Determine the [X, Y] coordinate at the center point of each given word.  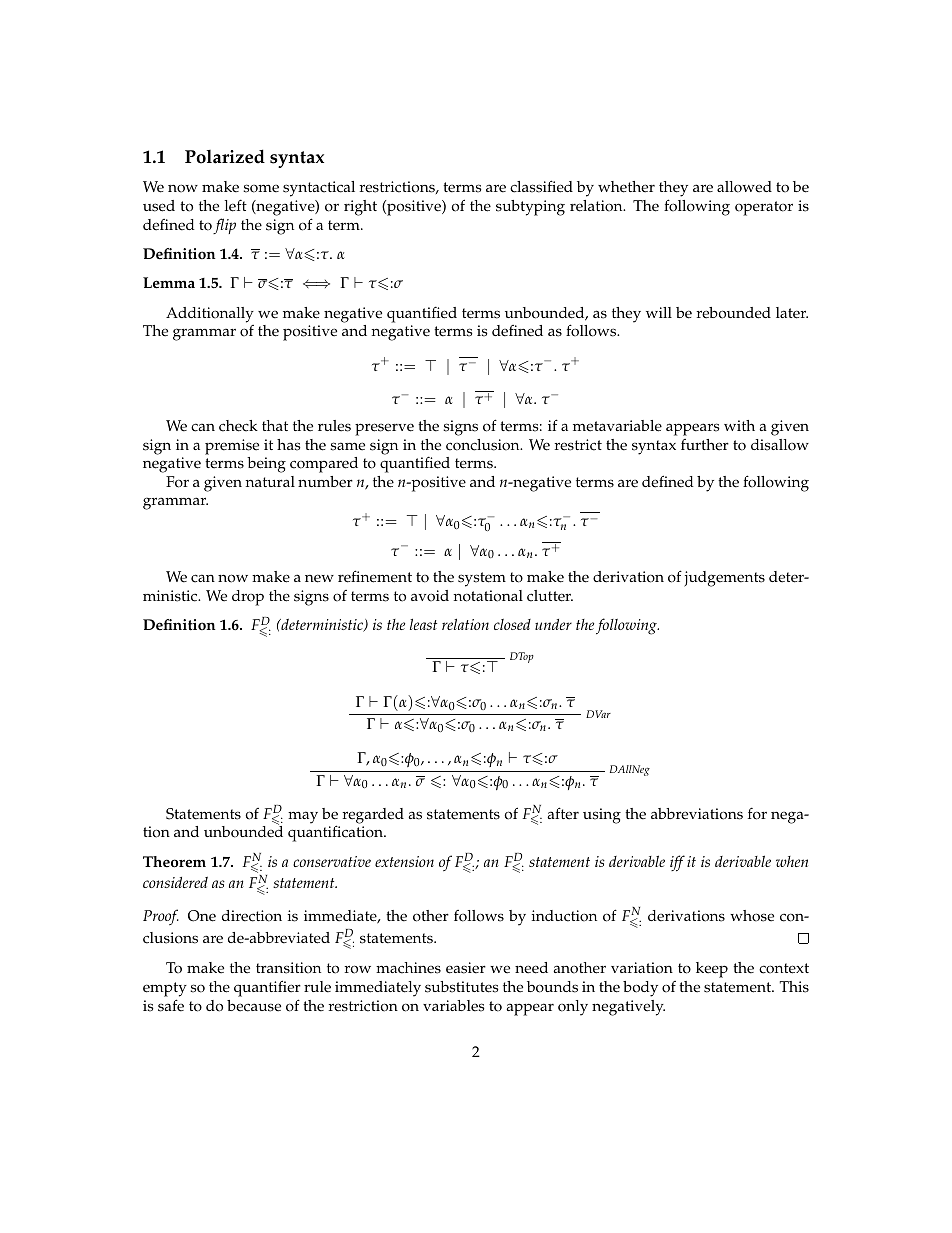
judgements [724, 579]
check [238, 426]
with [739, 425]
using [602, 816]
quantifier [267, 988]
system [482, 579]
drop [248, 598]
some [261, 188]
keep [712, 970]
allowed [744, 187]
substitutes [462, 987]
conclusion [484, 445]
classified [541, 186]
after [563, 813]
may [303, 817]
